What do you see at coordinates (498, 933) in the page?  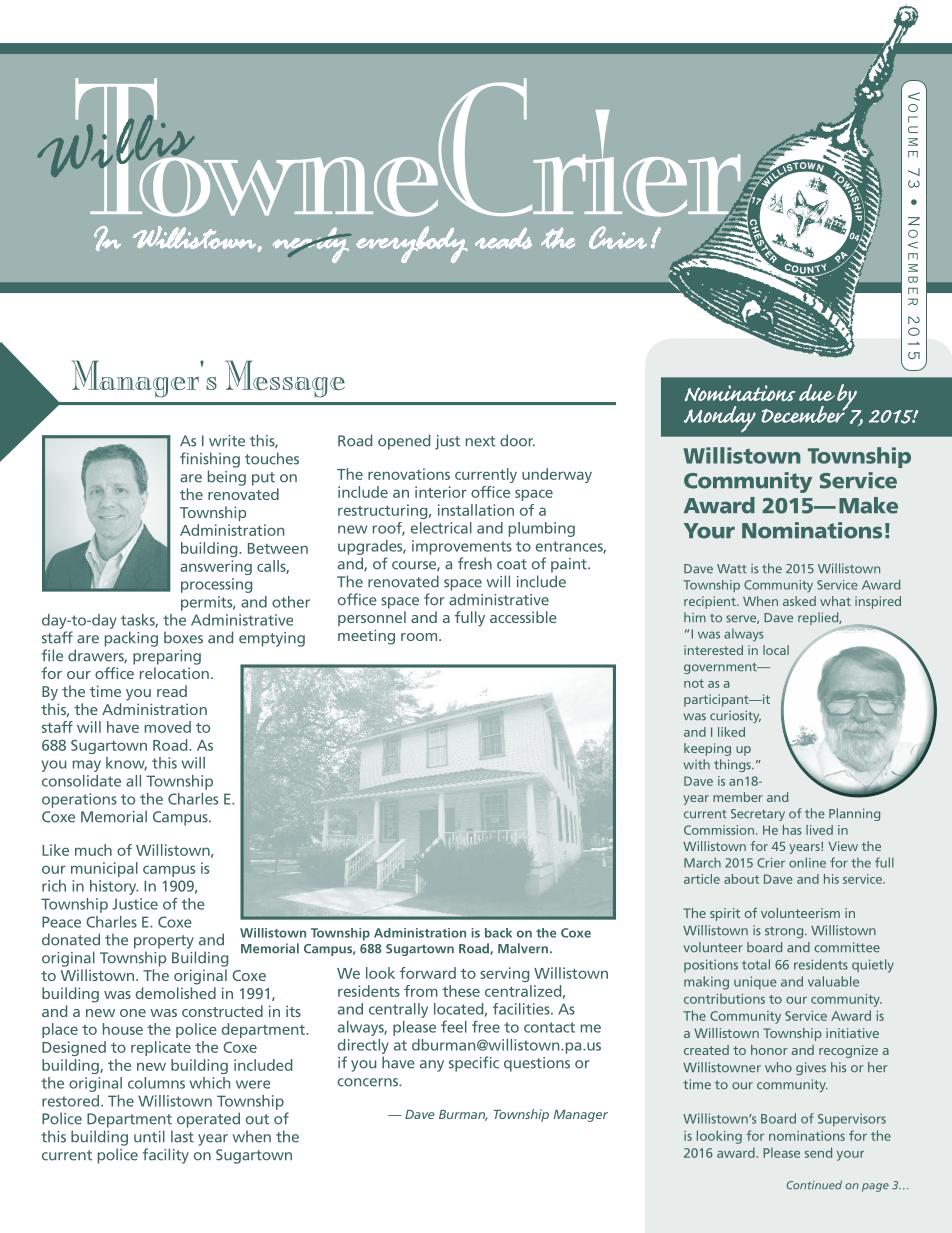 I see `back` at bounding box center [498, 933].
